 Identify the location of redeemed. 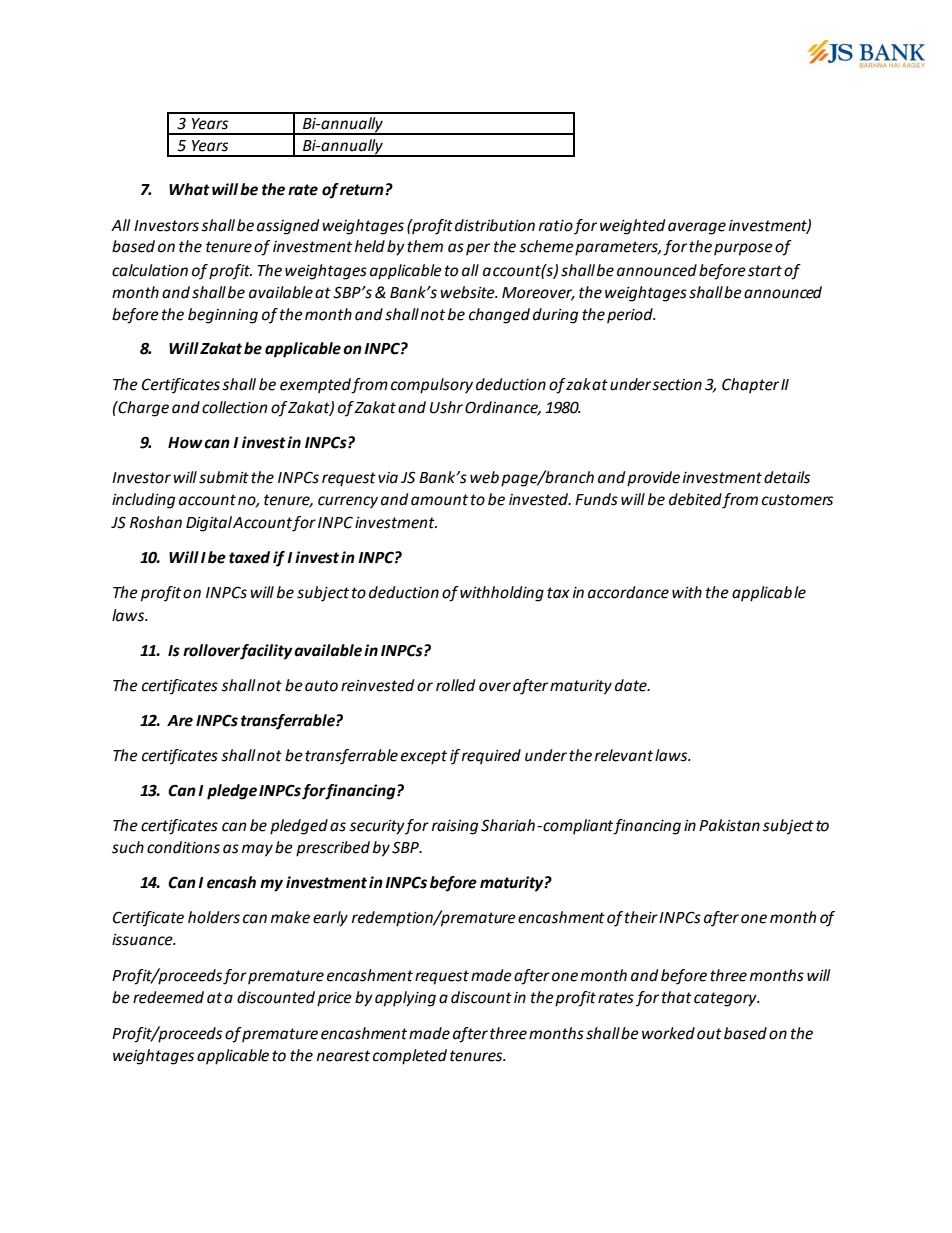
(168, 997).
